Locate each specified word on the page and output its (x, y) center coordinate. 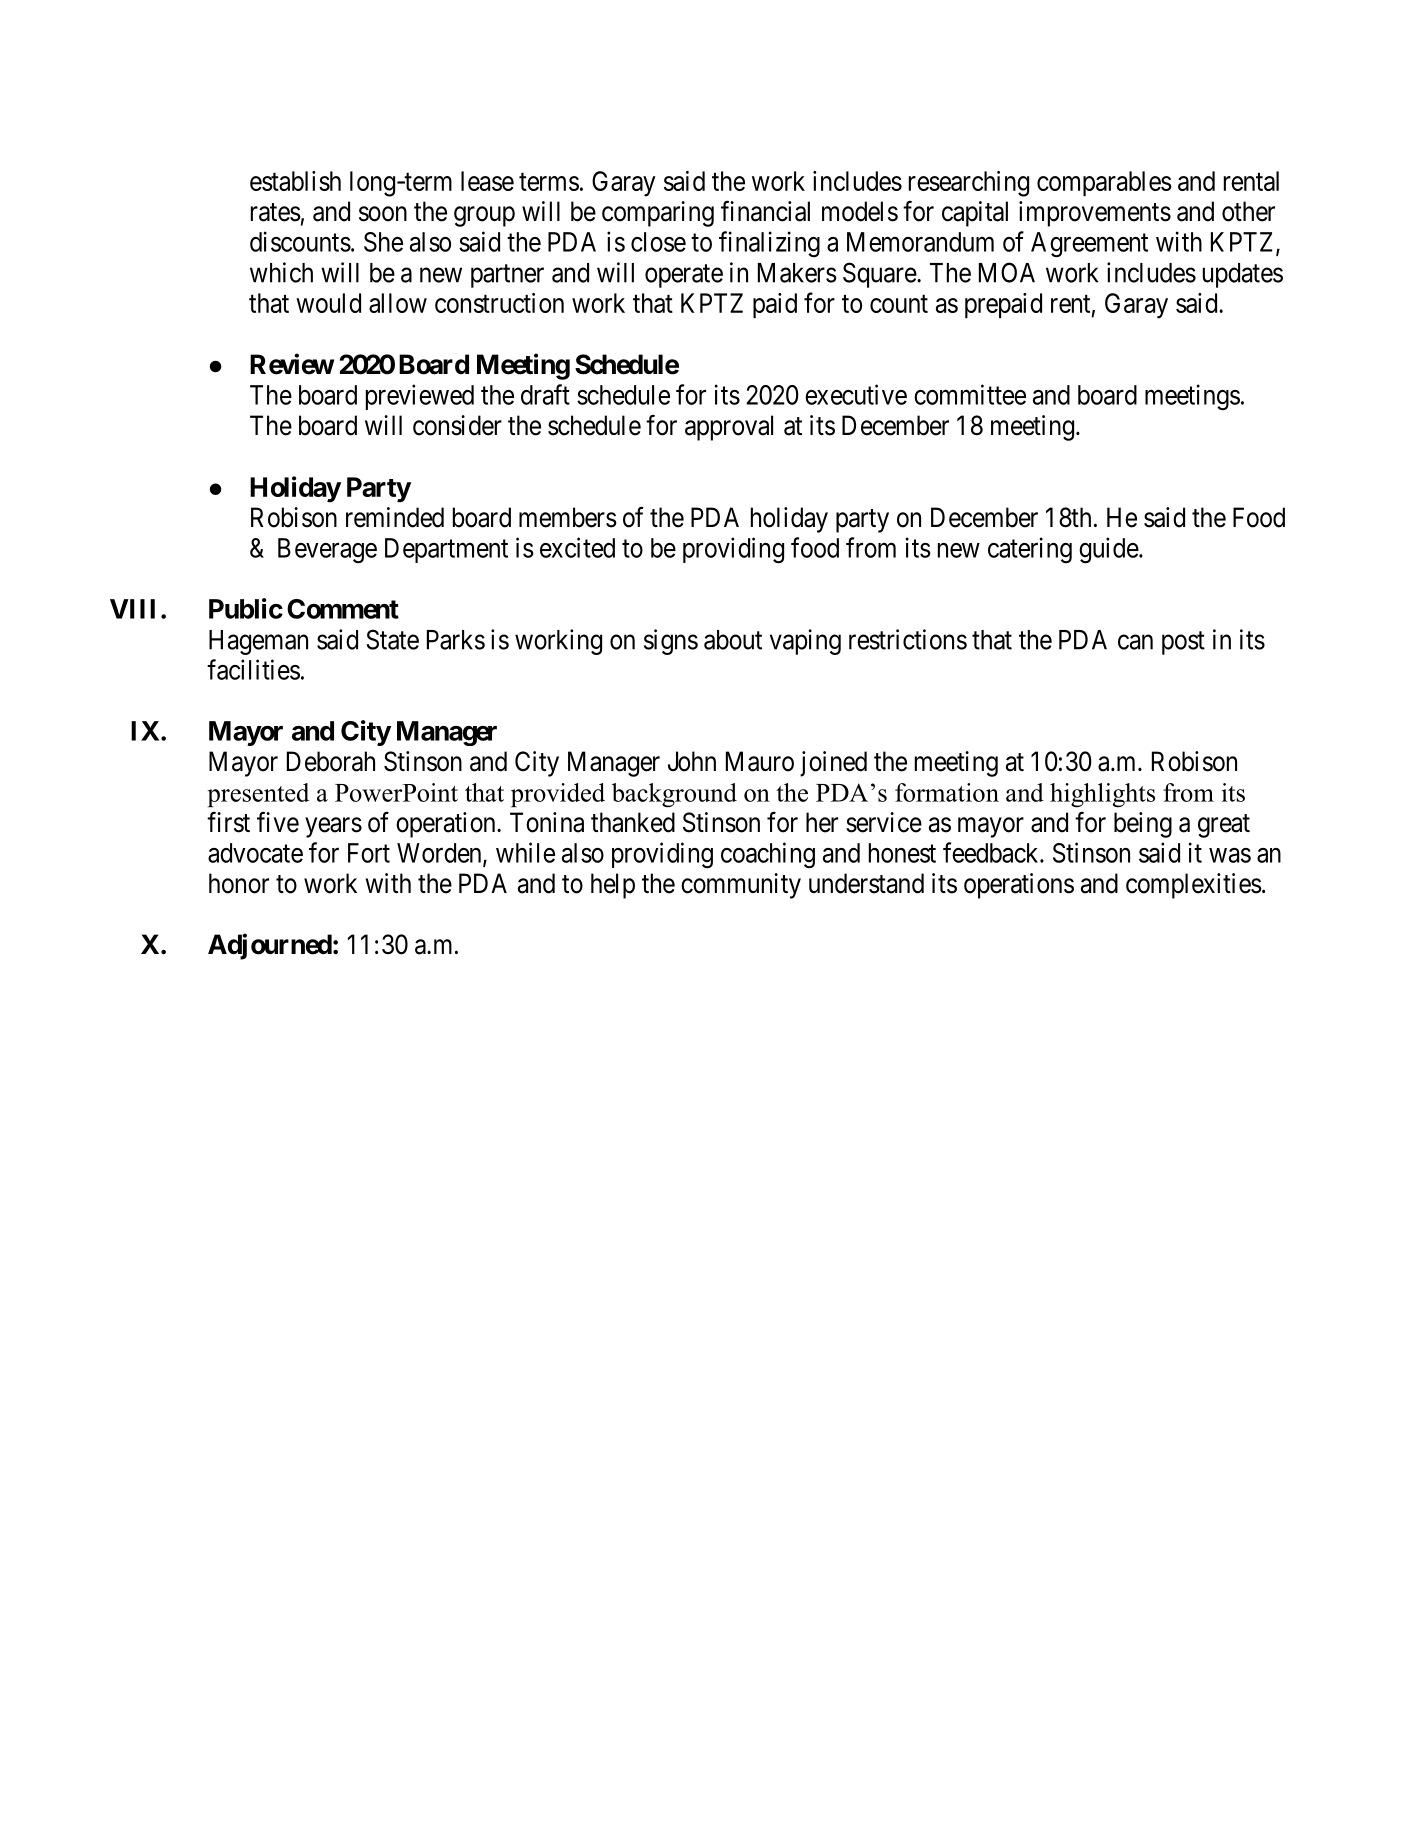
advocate (255, 853)
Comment (343, 609)
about (733, 640)
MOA (1007, 272)
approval (729, 428)
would (328, 303)
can (1135, 642)
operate (684, 276)
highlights (1102, 795)
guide (1109, 550)
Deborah (331, 761)
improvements (1095, 214)
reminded (395, 517)
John (692, 761)
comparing (658, 214)
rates (276, 212)
